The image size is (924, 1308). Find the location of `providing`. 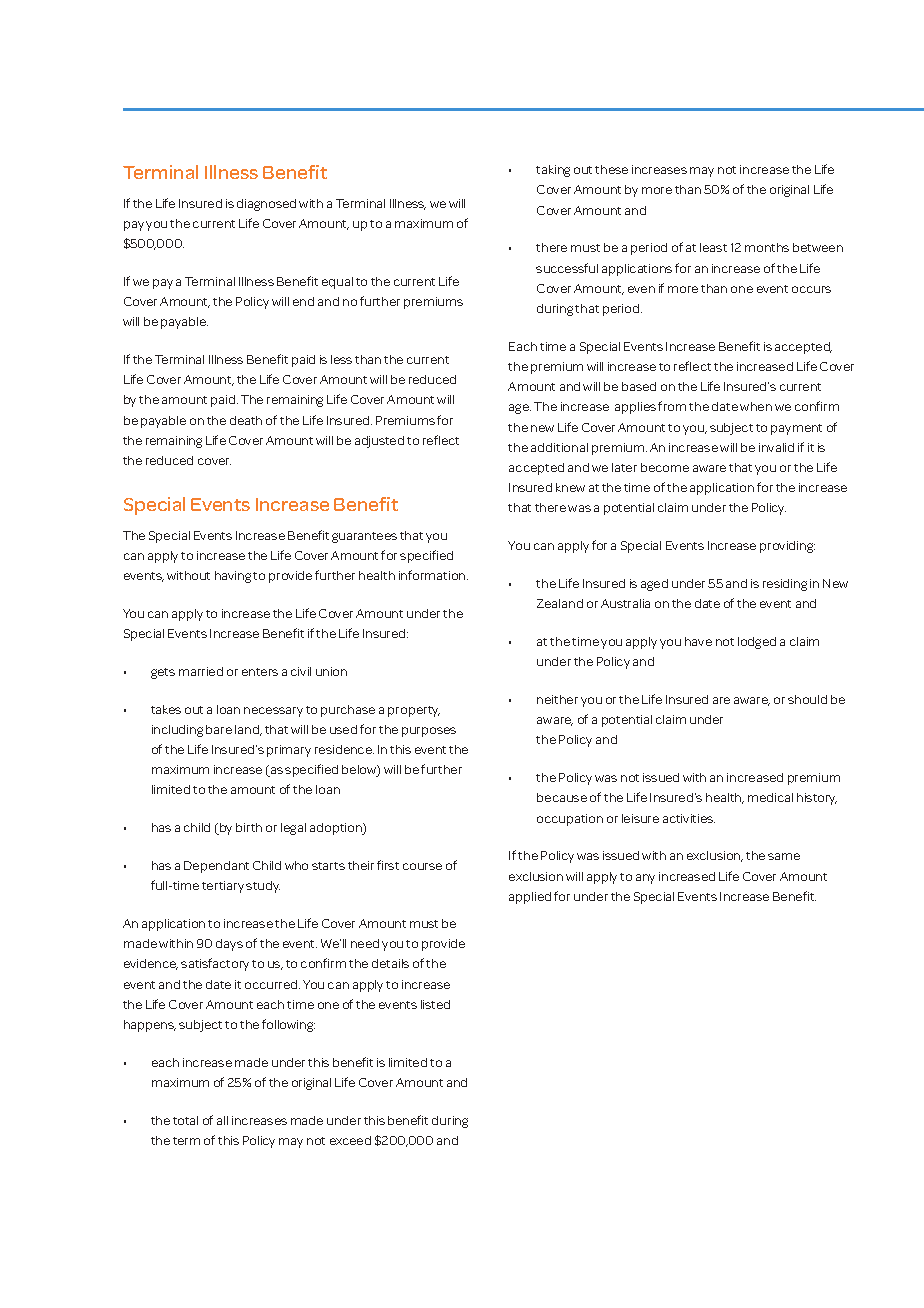

providing is located at coordinates (787, 547).
